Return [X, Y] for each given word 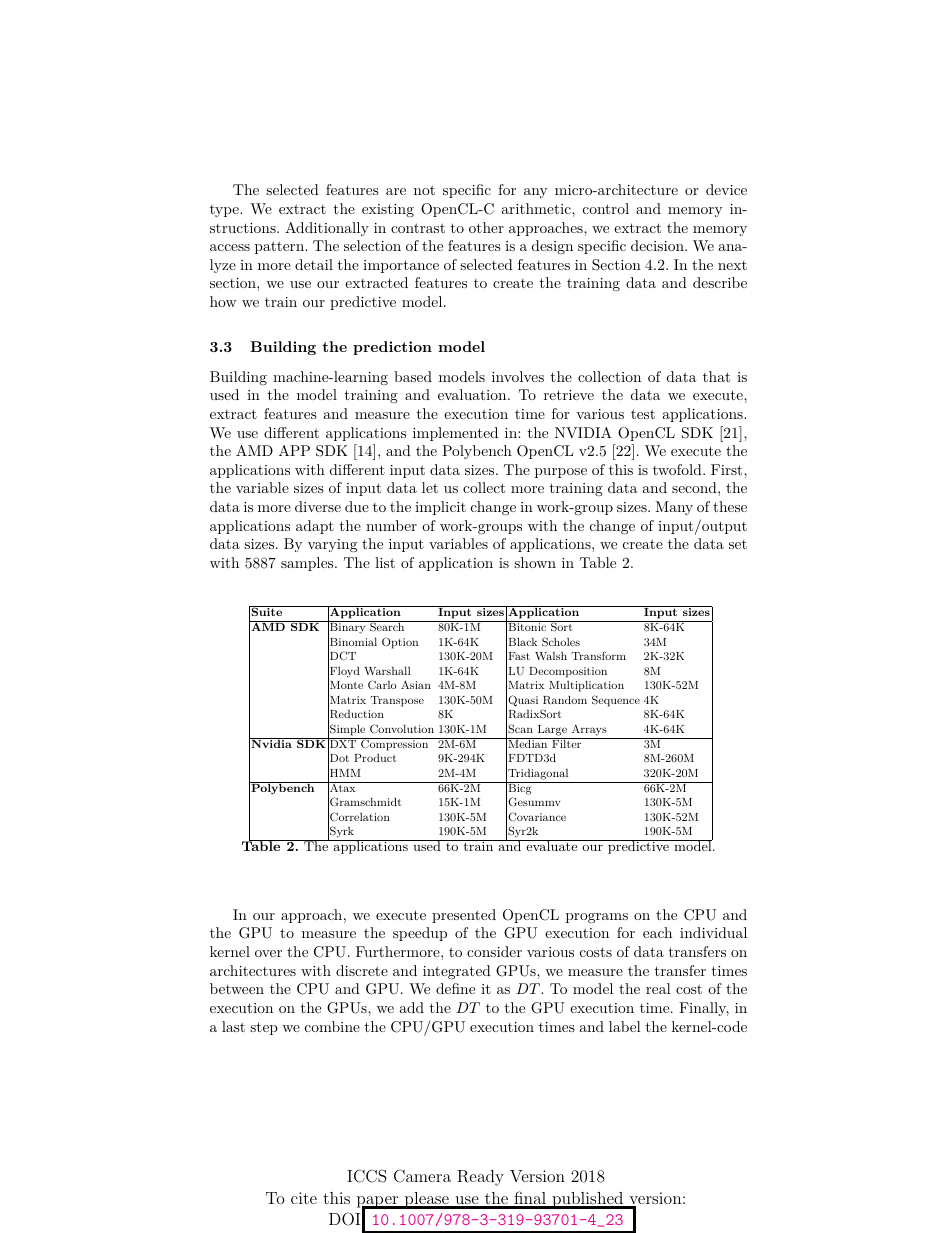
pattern [280, 247]
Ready [480, 1178]
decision [658, 245]
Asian [416, 684]
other [486, 227]
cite [304, 1198]
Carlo [382, 685]
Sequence [616, 701]
